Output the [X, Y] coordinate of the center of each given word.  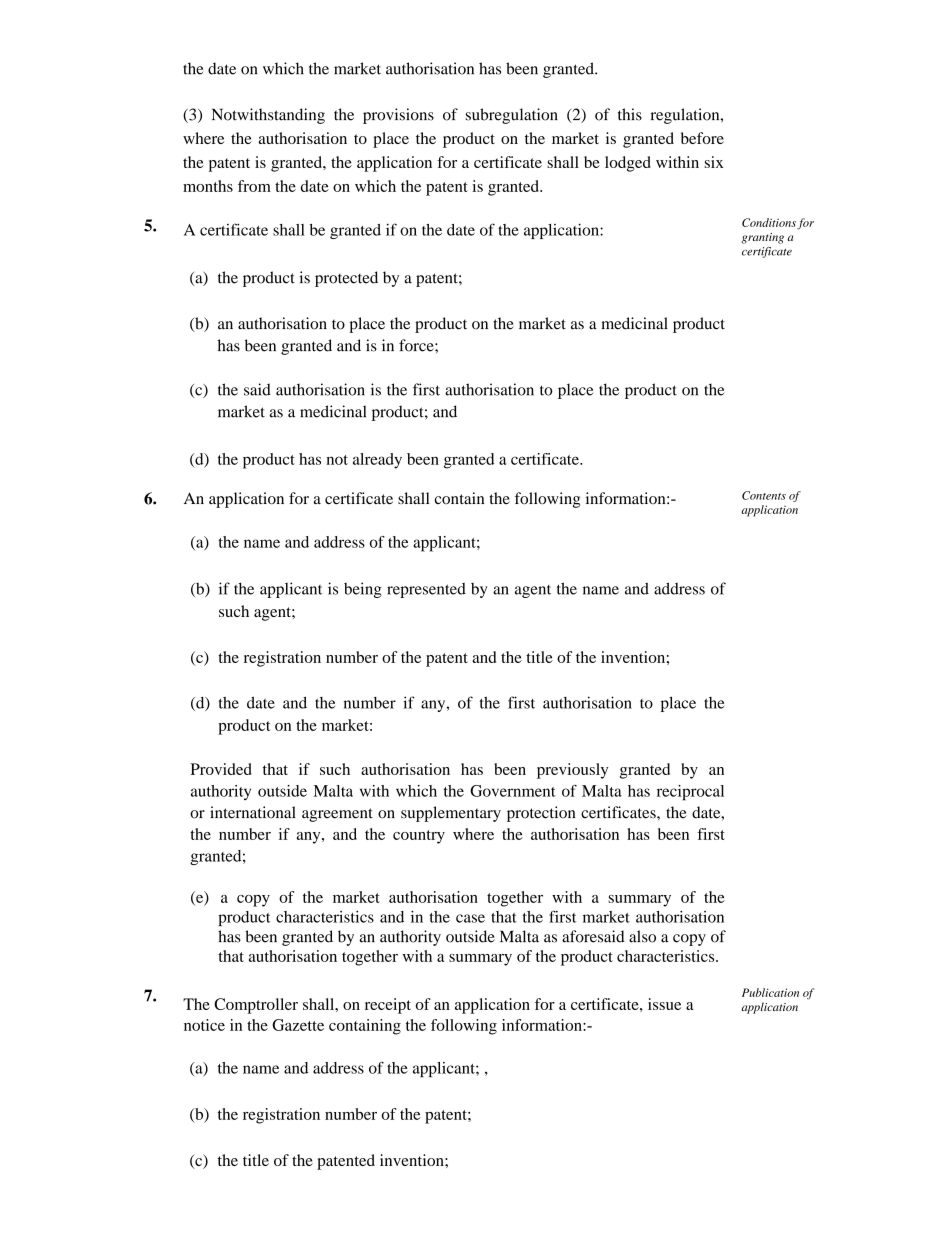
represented [426, 590]
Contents [764, 495]
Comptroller [256, 1006]
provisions [398, 116]
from [254, 186]
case [470, 918]
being [363, 590]
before [702, 138]
